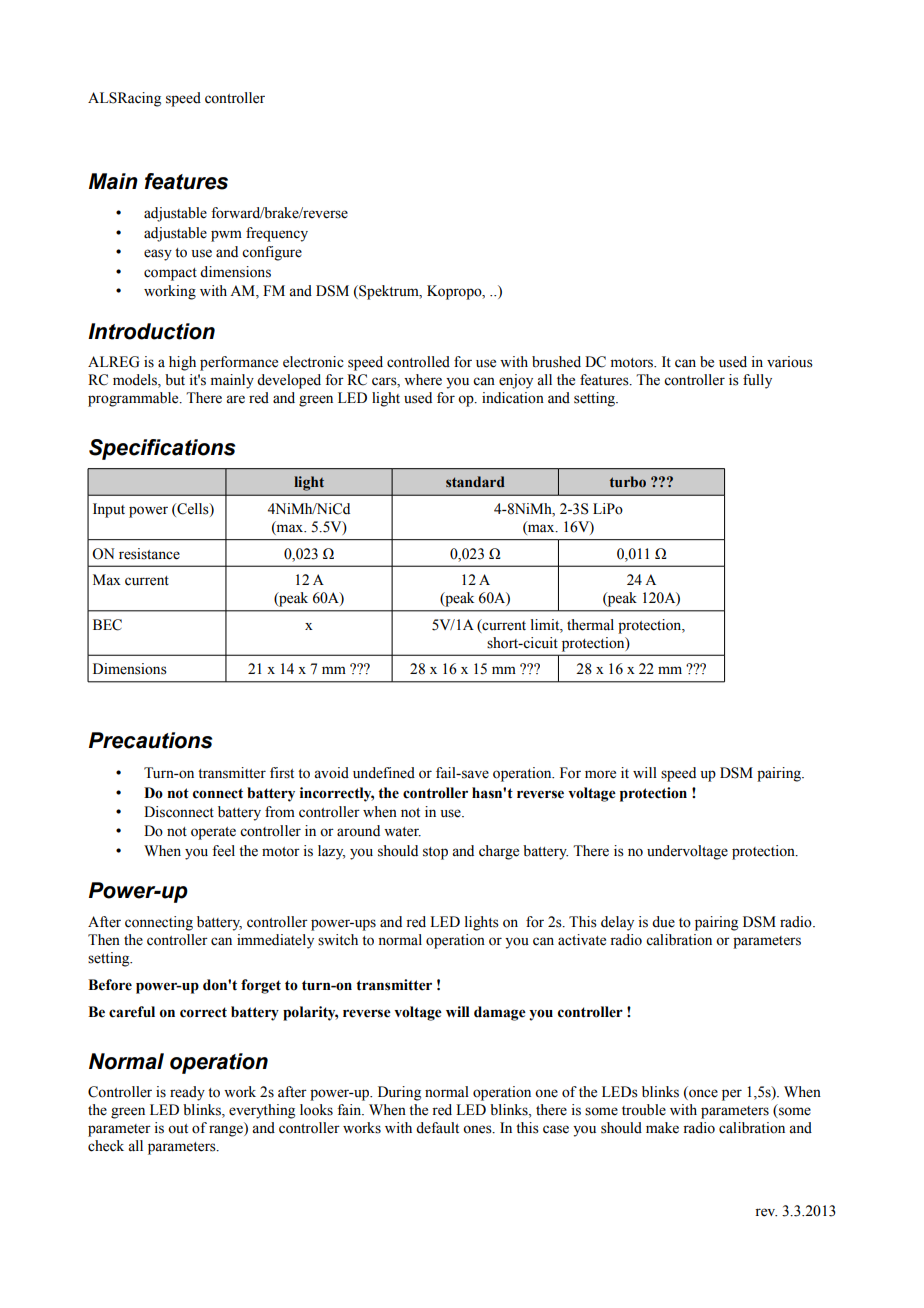  Describe the element at coordinates (475, 481) in the document. I see `standard` at that location.
